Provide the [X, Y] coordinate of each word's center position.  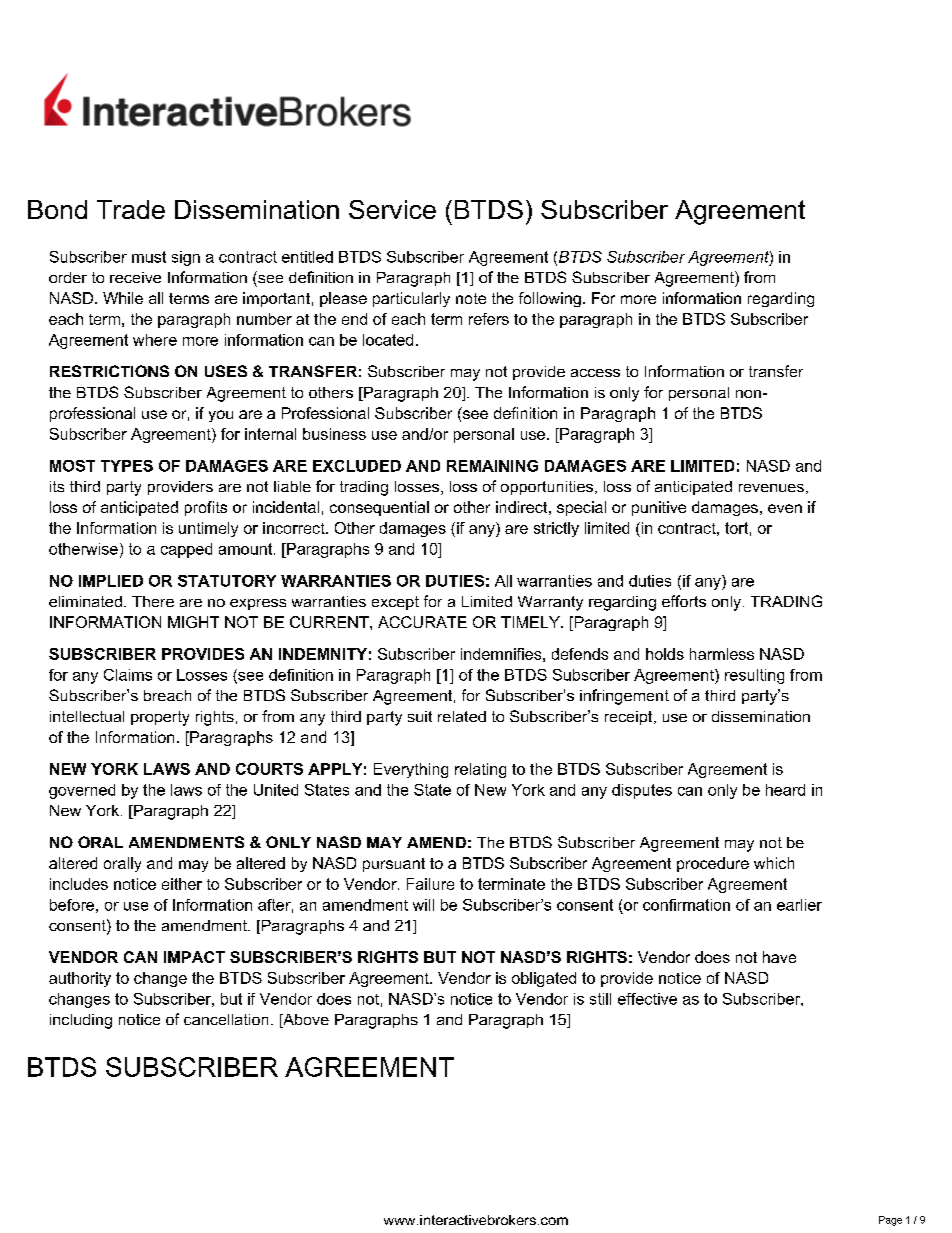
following [550, 299]
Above [305, 1021]
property [160, 718]
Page [890, 1221]
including [81, 1021]
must [149, 257]
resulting [754, 676]
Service [392, 209]
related [462, 716]
